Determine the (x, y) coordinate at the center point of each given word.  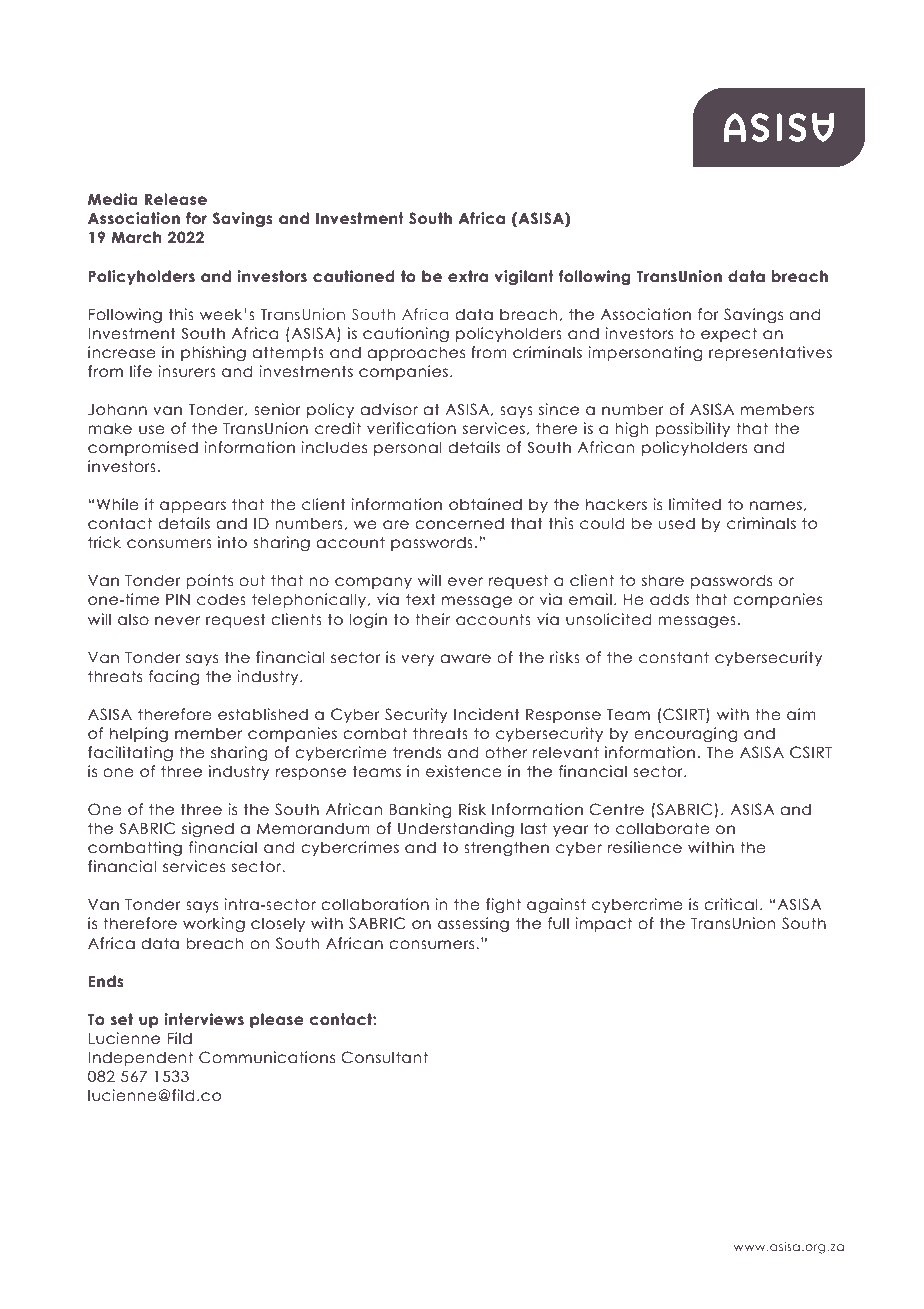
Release (176, 199)
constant (674, 657)
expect (729, 334)
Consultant (384, 1057)
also (133, 619)
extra (468, 276)
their (432, 619)
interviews (204, 1019)
